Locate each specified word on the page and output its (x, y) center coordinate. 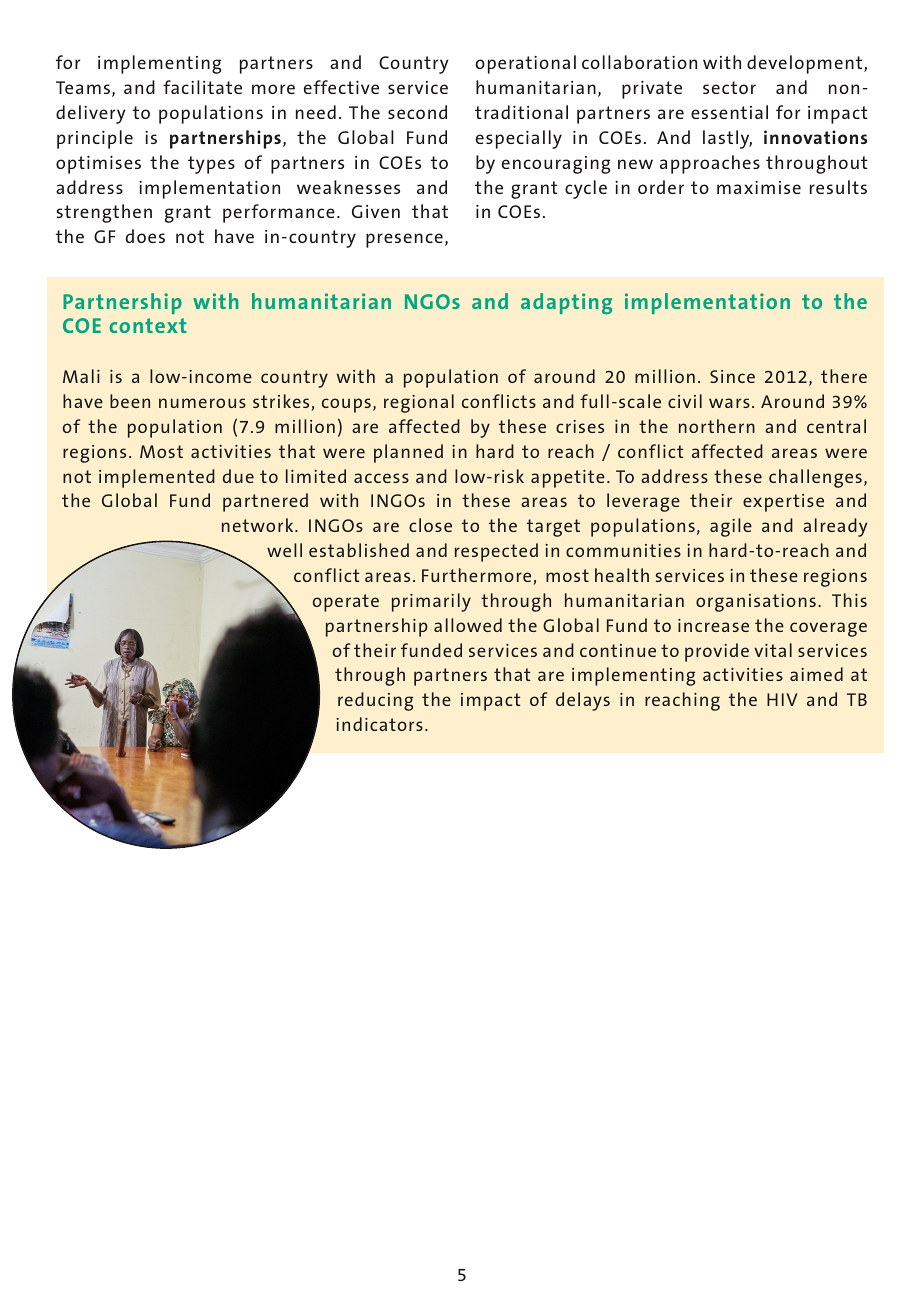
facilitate (202, 87)
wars (729, 403)
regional (419, 403)
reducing (375, 701)
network (259, 525)
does (145, 236)
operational (525, 64)
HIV (782, 699)
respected (496, 552)
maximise (759, 187)
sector (729, 87)
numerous (202, 403)
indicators (379, 724)
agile (731, 527)
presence (404, 240)
